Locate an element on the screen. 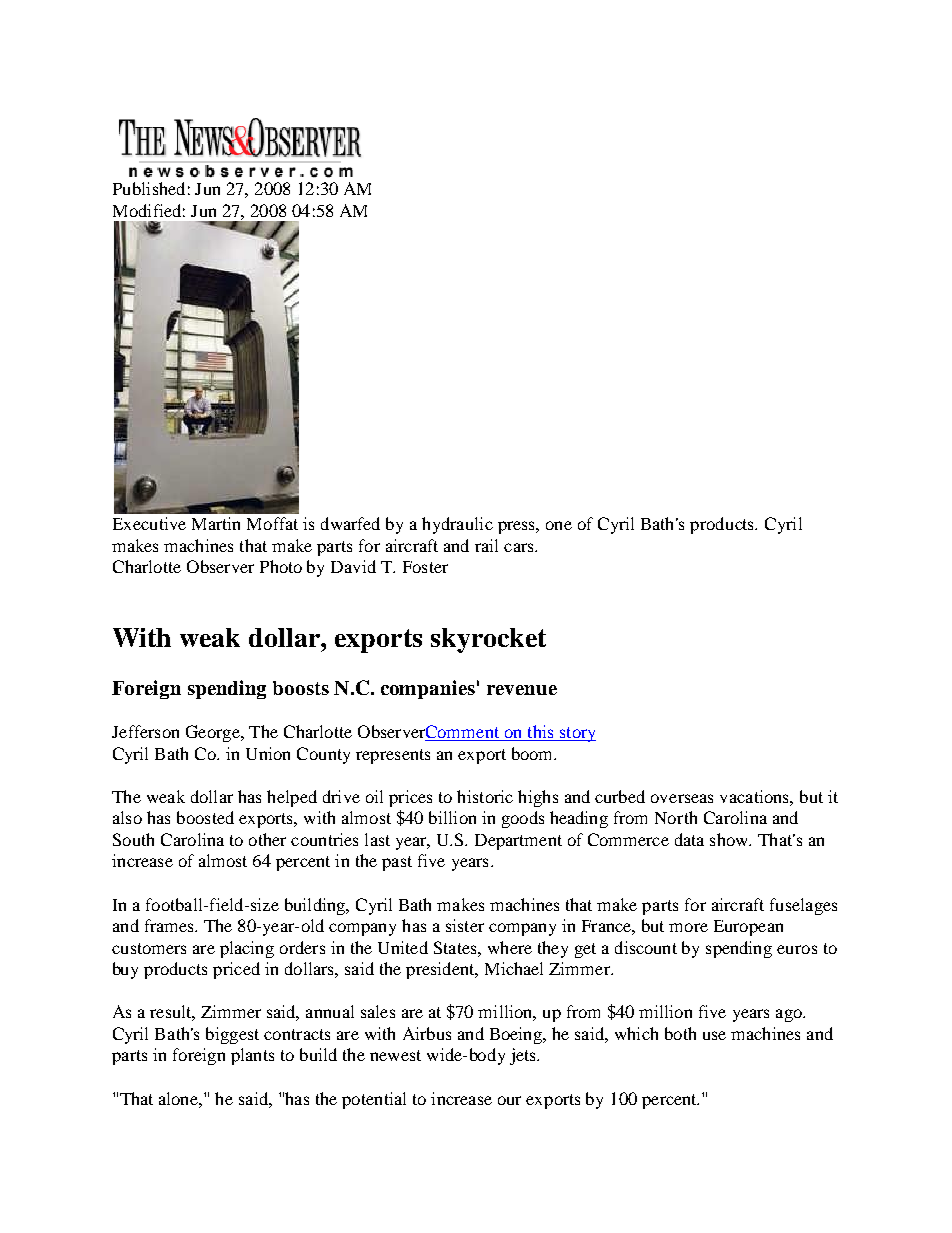 This screenshot has width=952, height=1233. Published is located at coordinates (149, 188).
